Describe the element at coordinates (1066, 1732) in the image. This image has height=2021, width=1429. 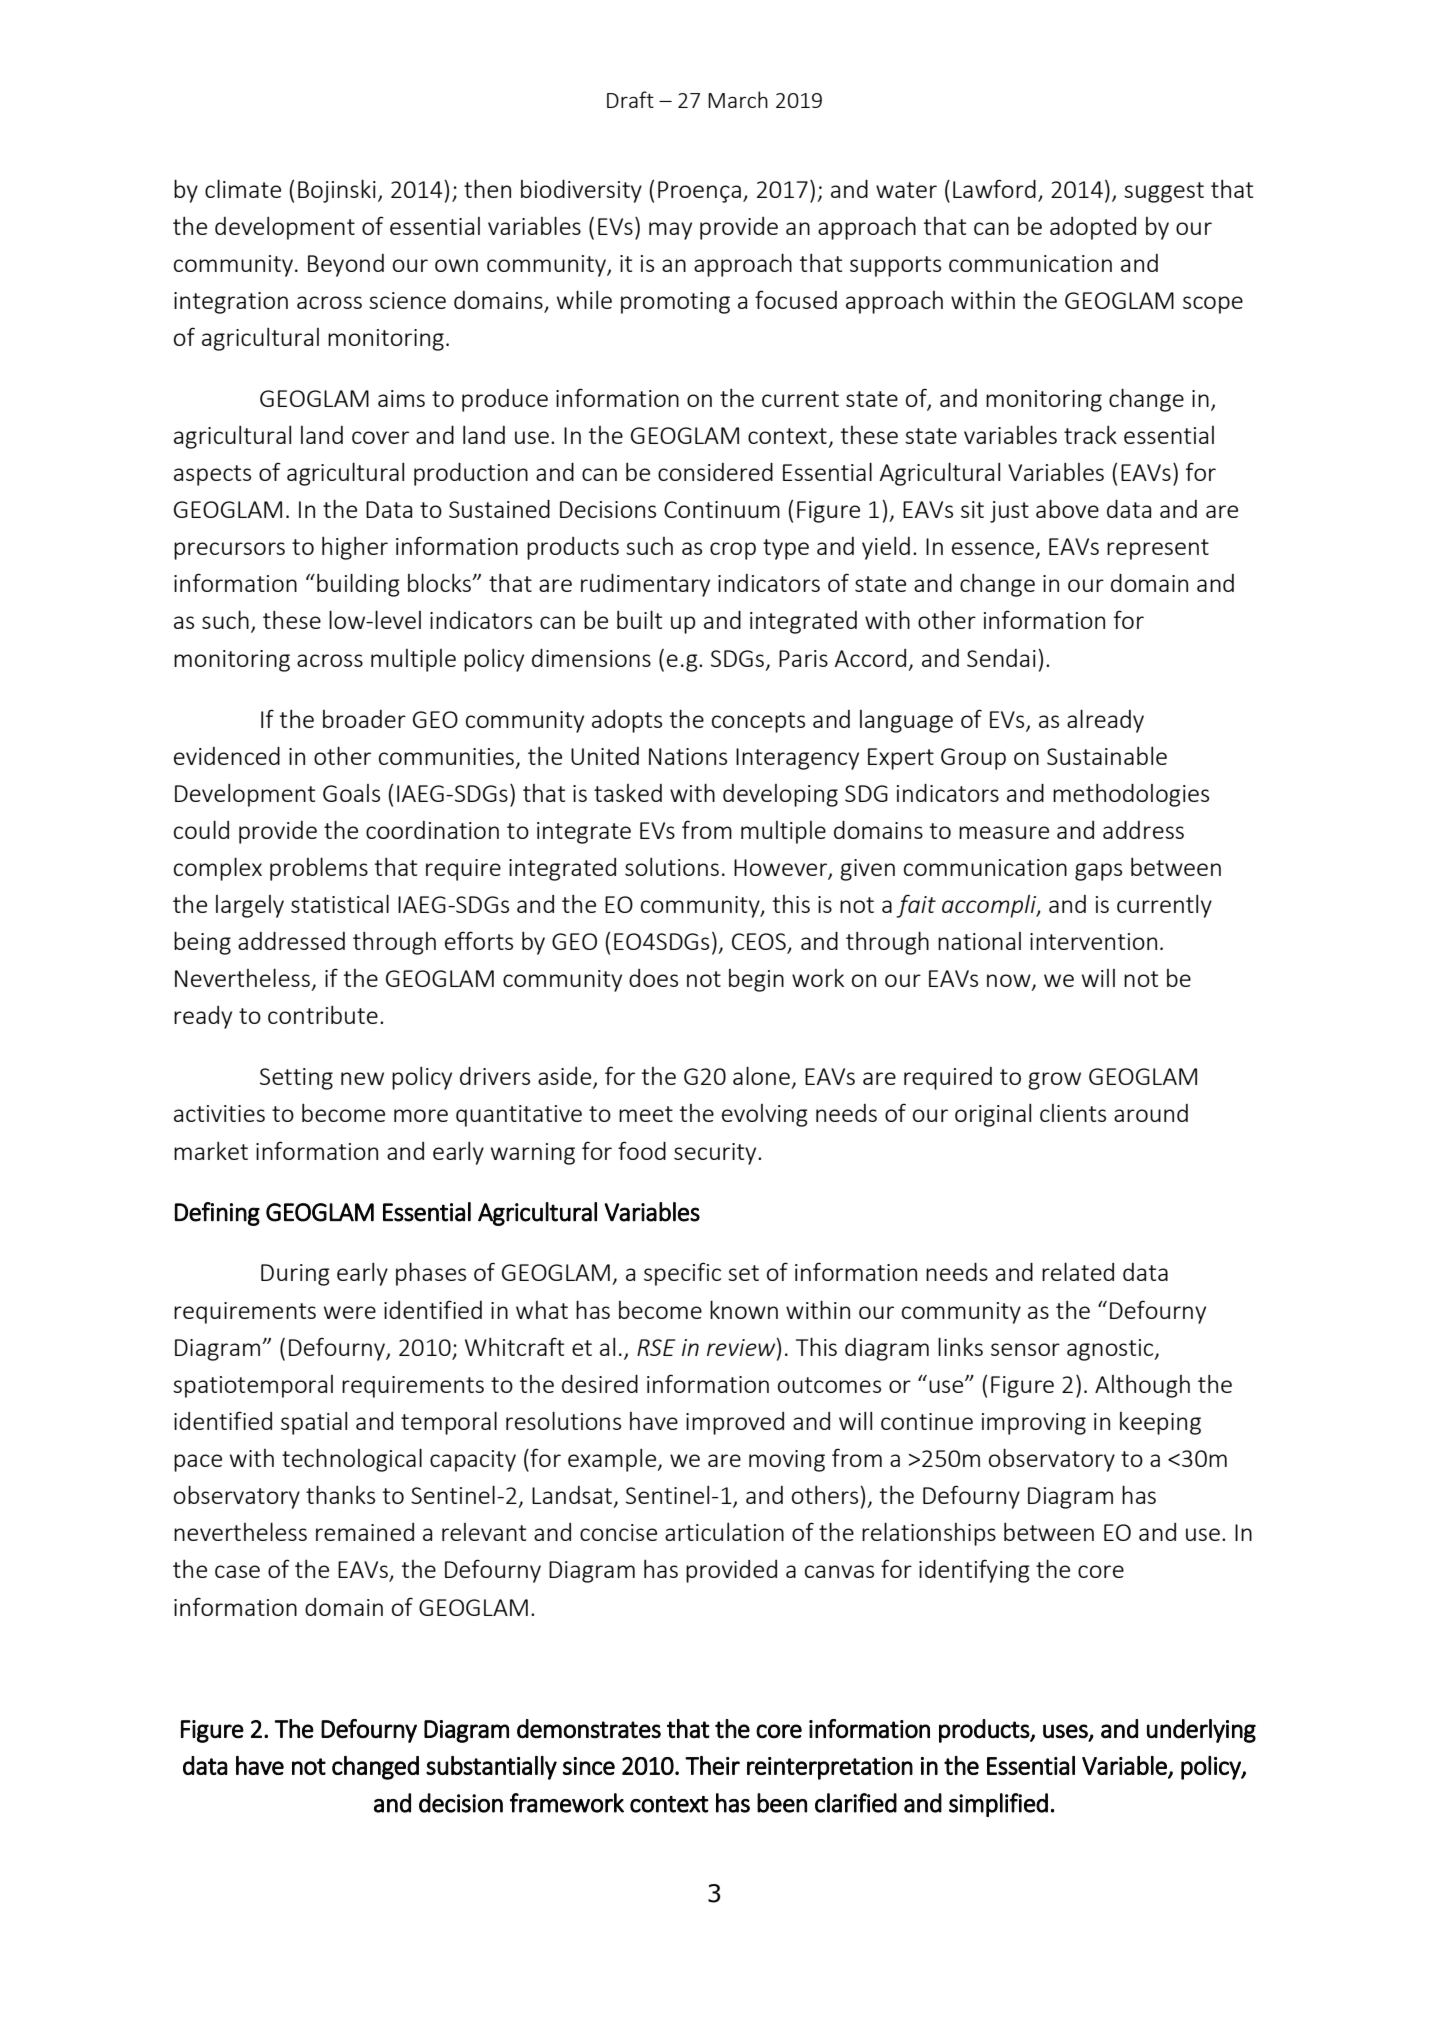
I see `uses` at that location.
